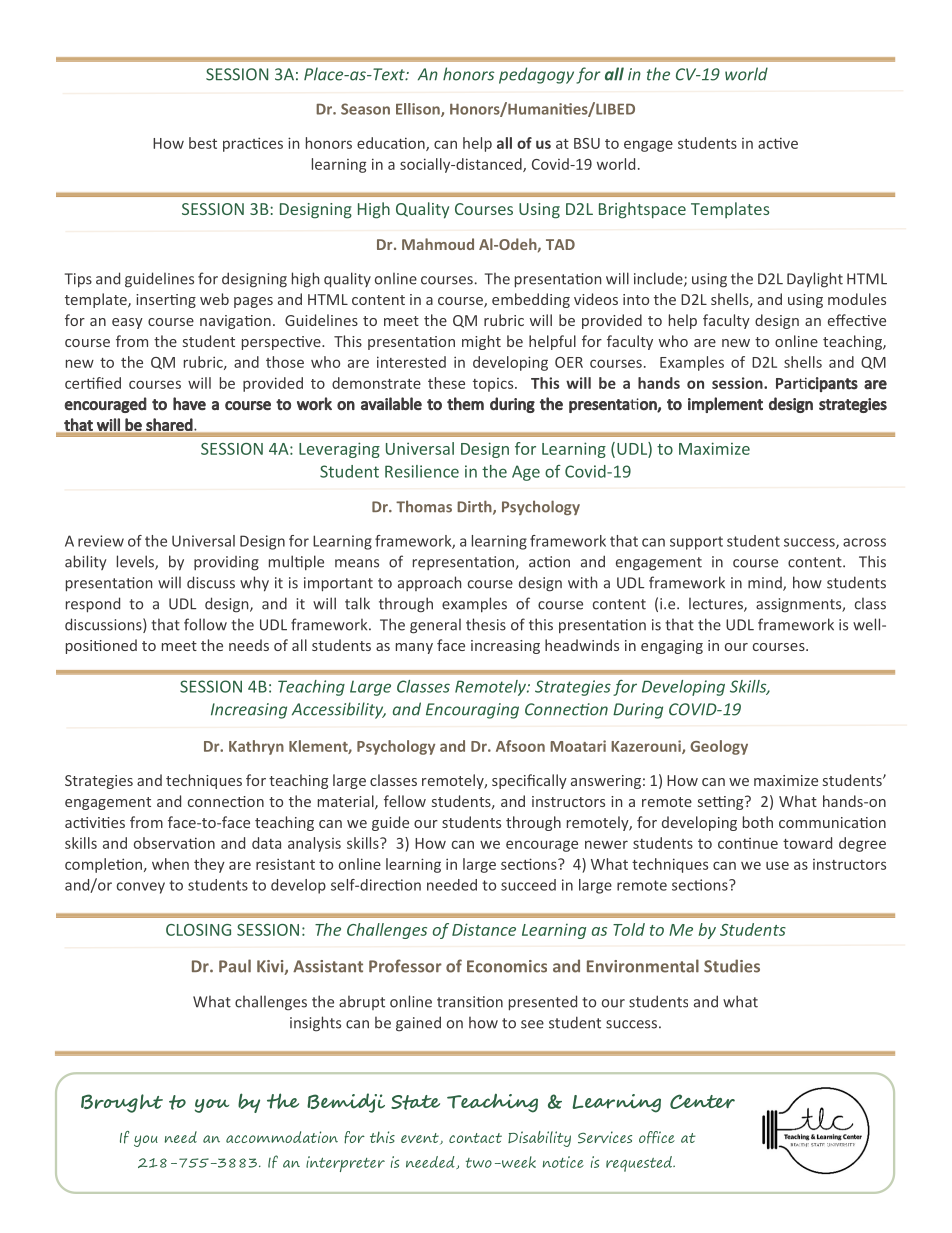 This screenshot has height=1233, width=952. I want to click on succeed, so click(528, 885).
